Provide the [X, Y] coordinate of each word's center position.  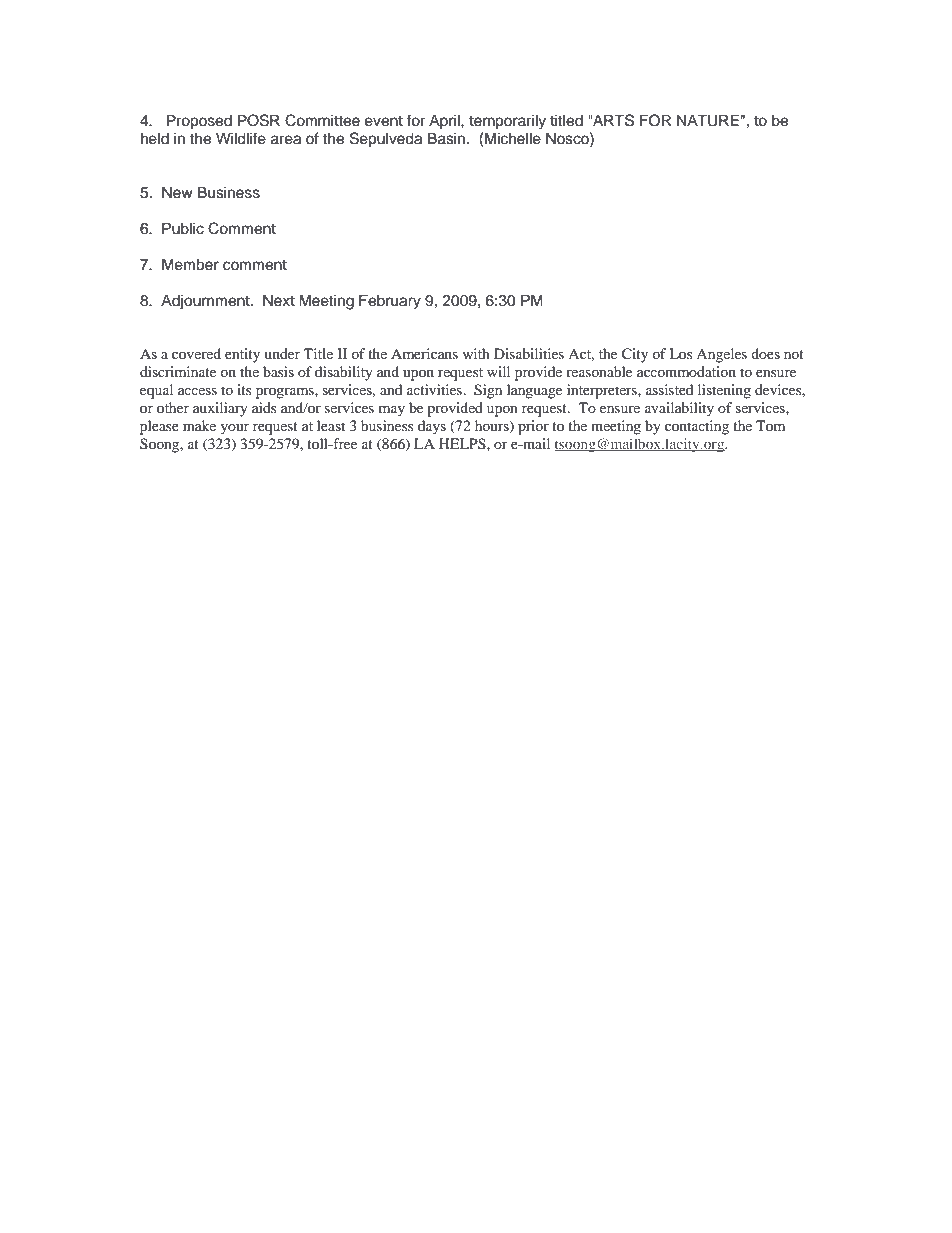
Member [190, 264]
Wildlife [241, 138]
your [234, 429]
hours [493, 426]
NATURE [708, 120]
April [445, 122]
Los [680, 353]
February [390, 302]
